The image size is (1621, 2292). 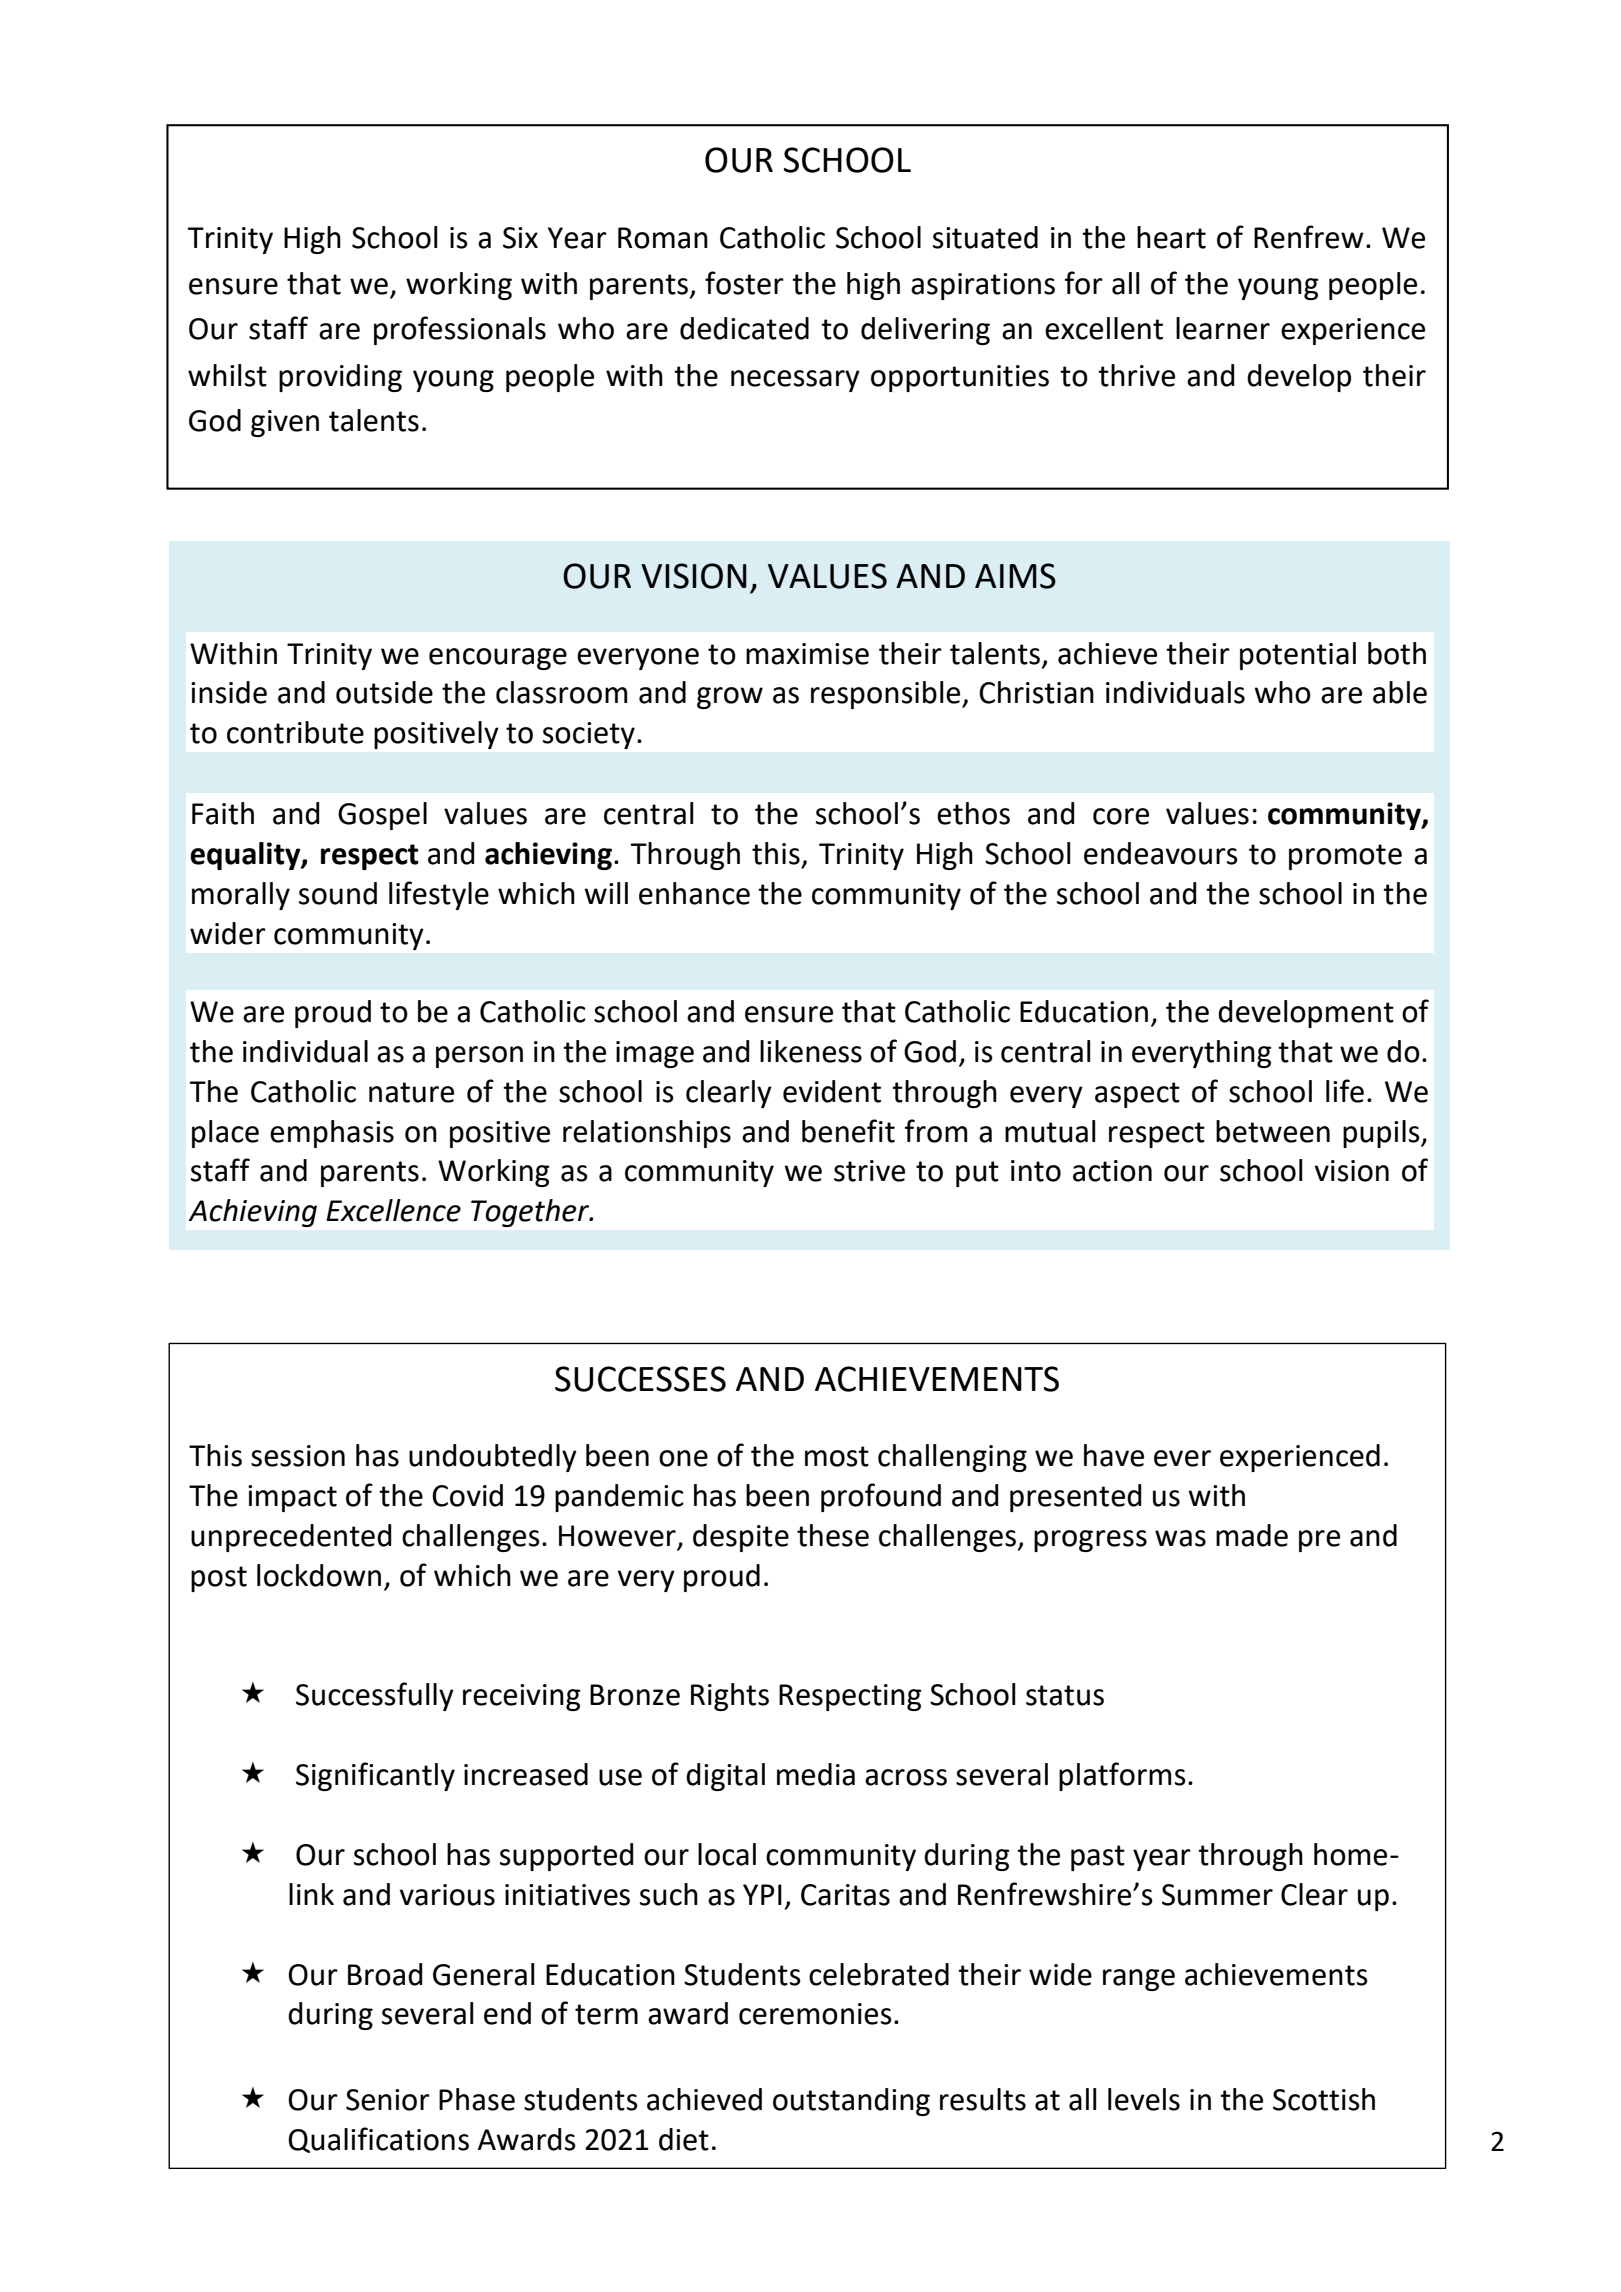 What do you see at coordinates (837, 1456) in the screenshot?
I see `most` at bounding box center [837, 1456].
